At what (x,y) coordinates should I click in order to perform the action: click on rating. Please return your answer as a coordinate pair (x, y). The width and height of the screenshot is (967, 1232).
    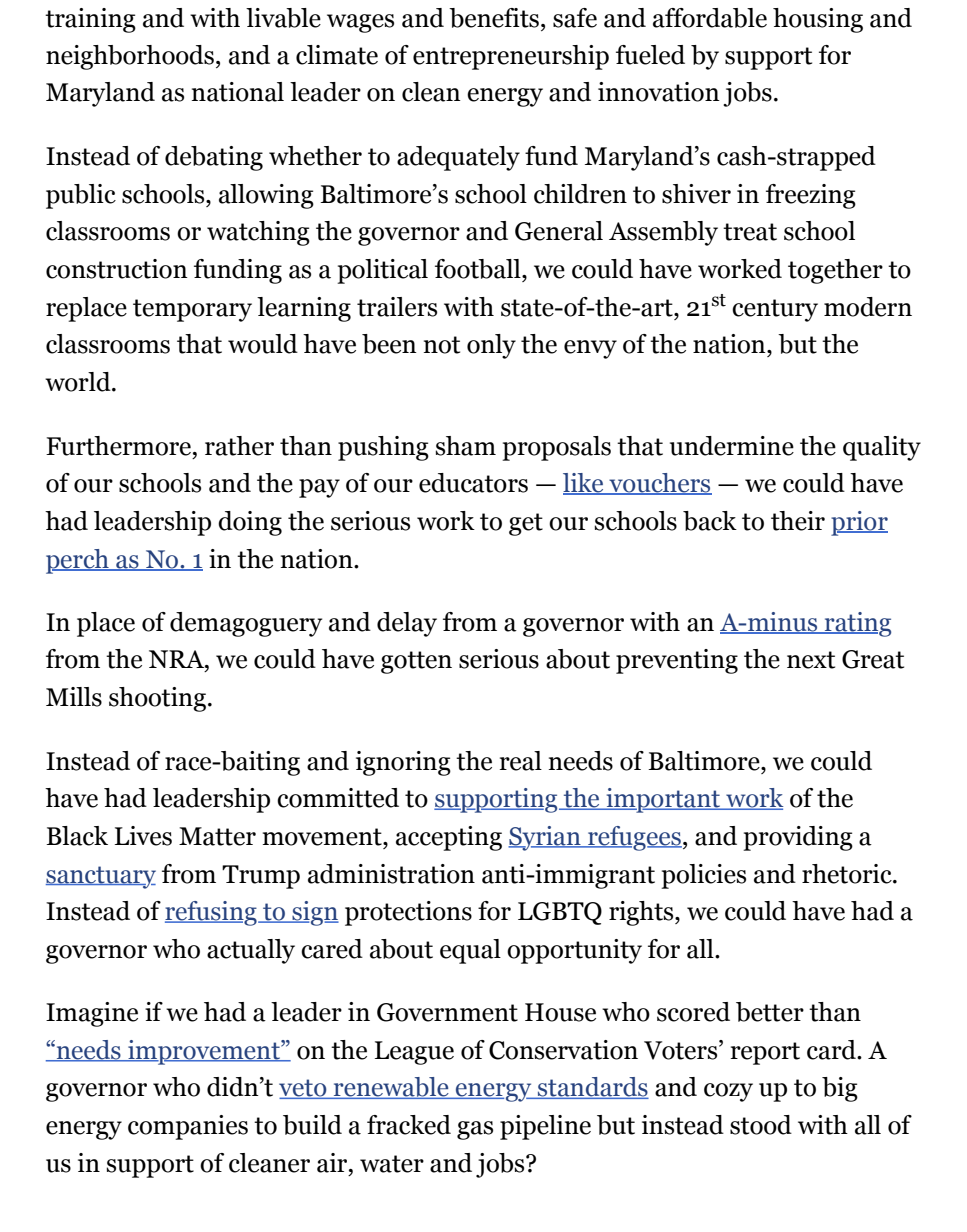
    Looking at the image, I should click on (857, 624).
